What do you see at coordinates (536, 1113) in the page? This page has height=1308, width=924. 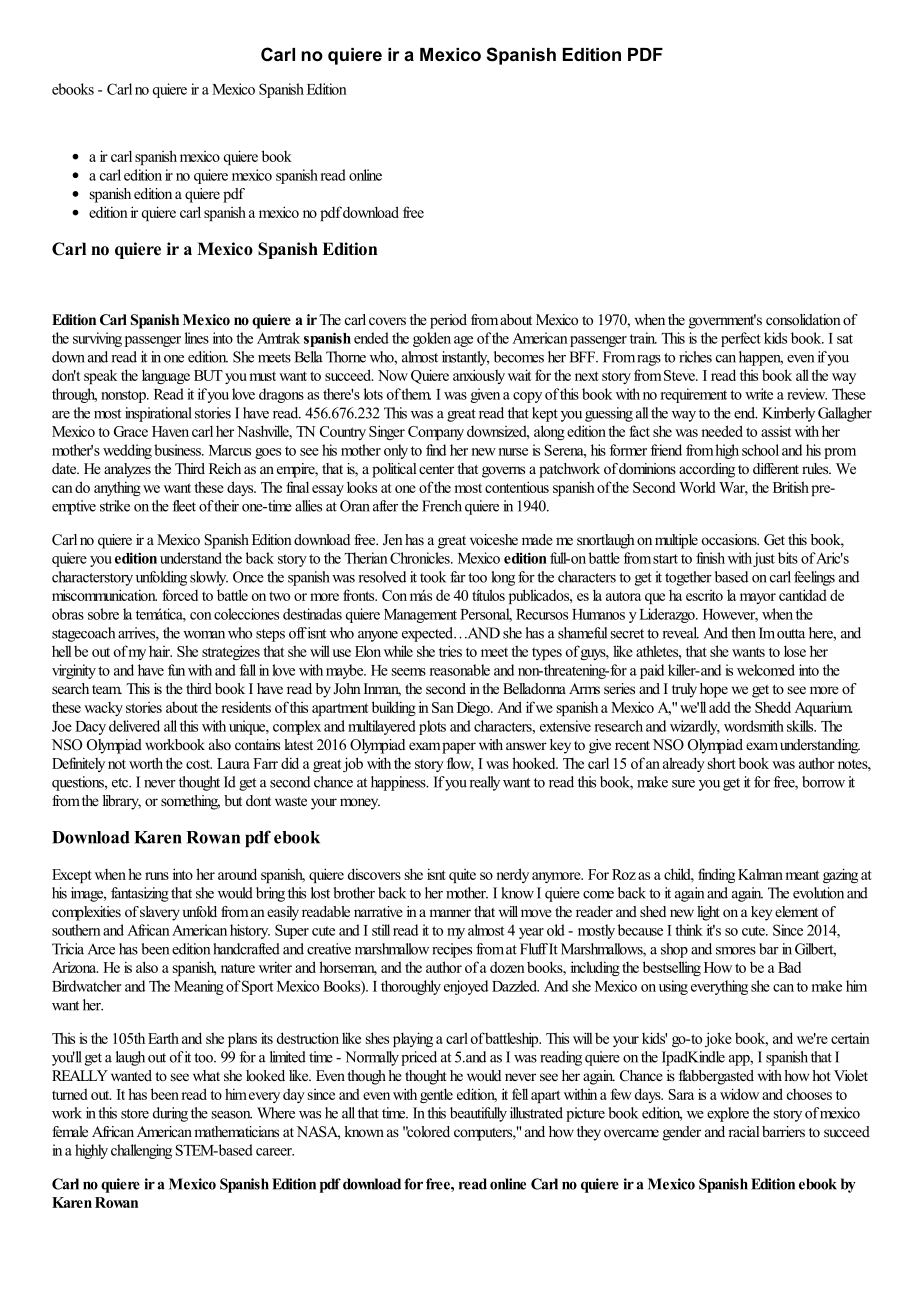 I see `illustrated` at bounding box center [536, 1113].
